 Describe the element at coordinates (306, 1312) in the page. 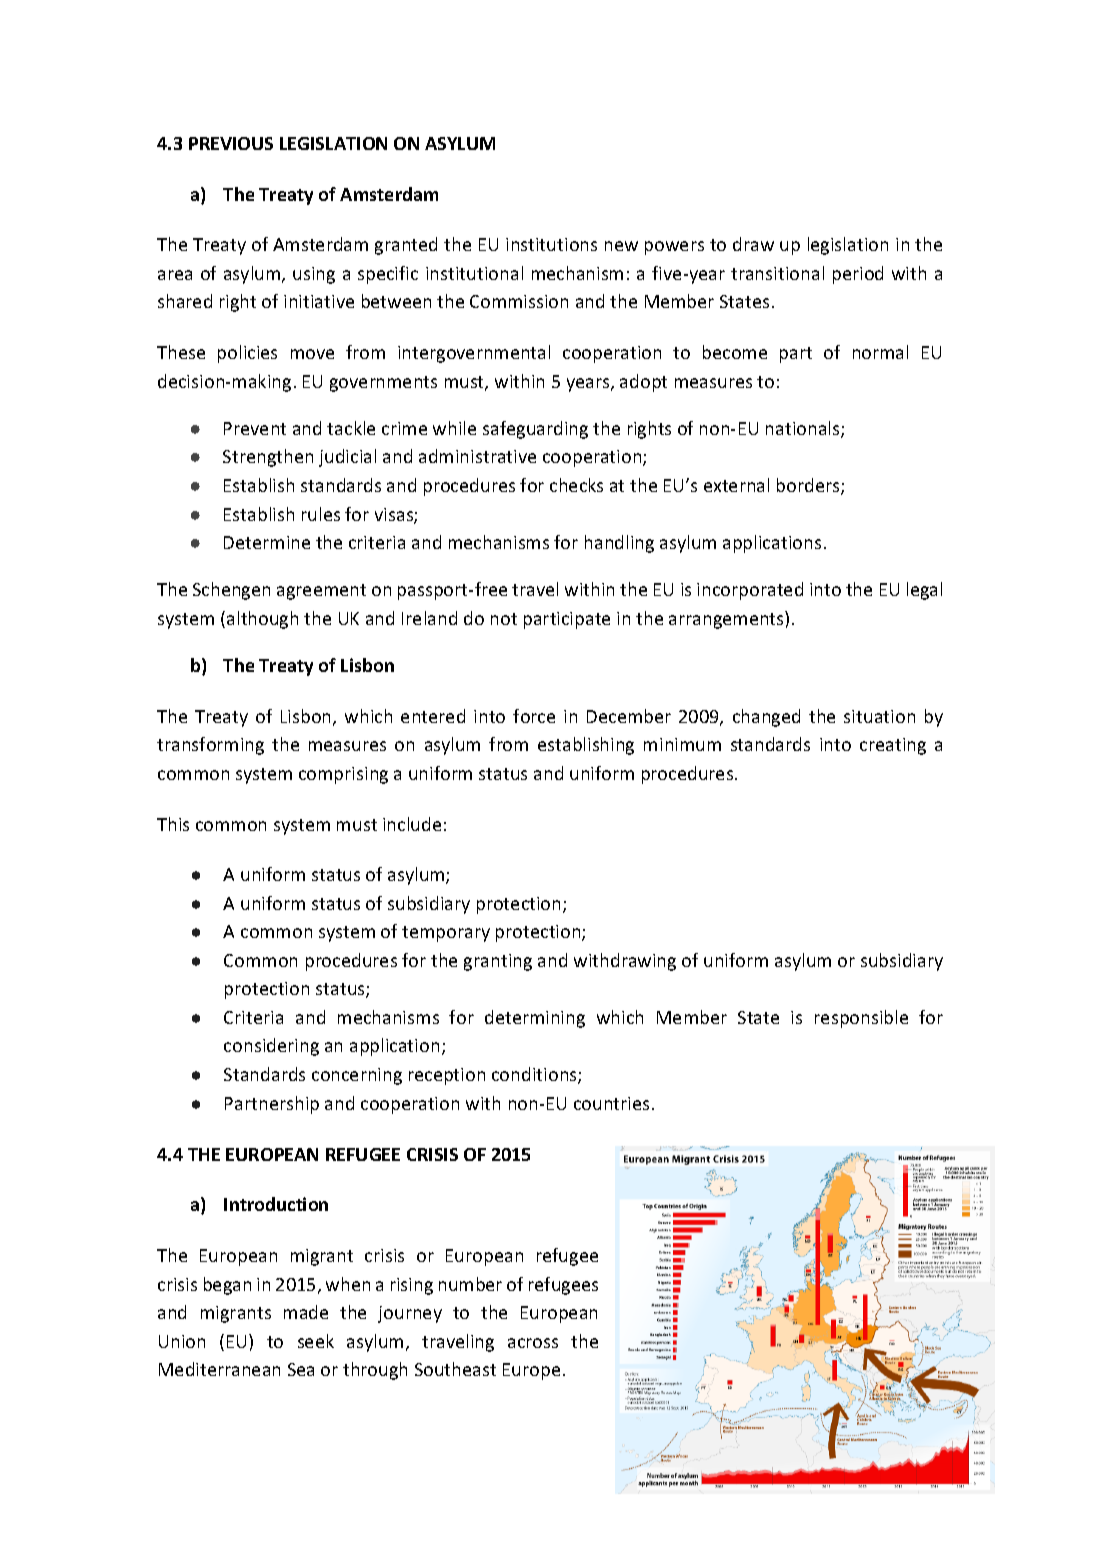

I see `made` at that location.
